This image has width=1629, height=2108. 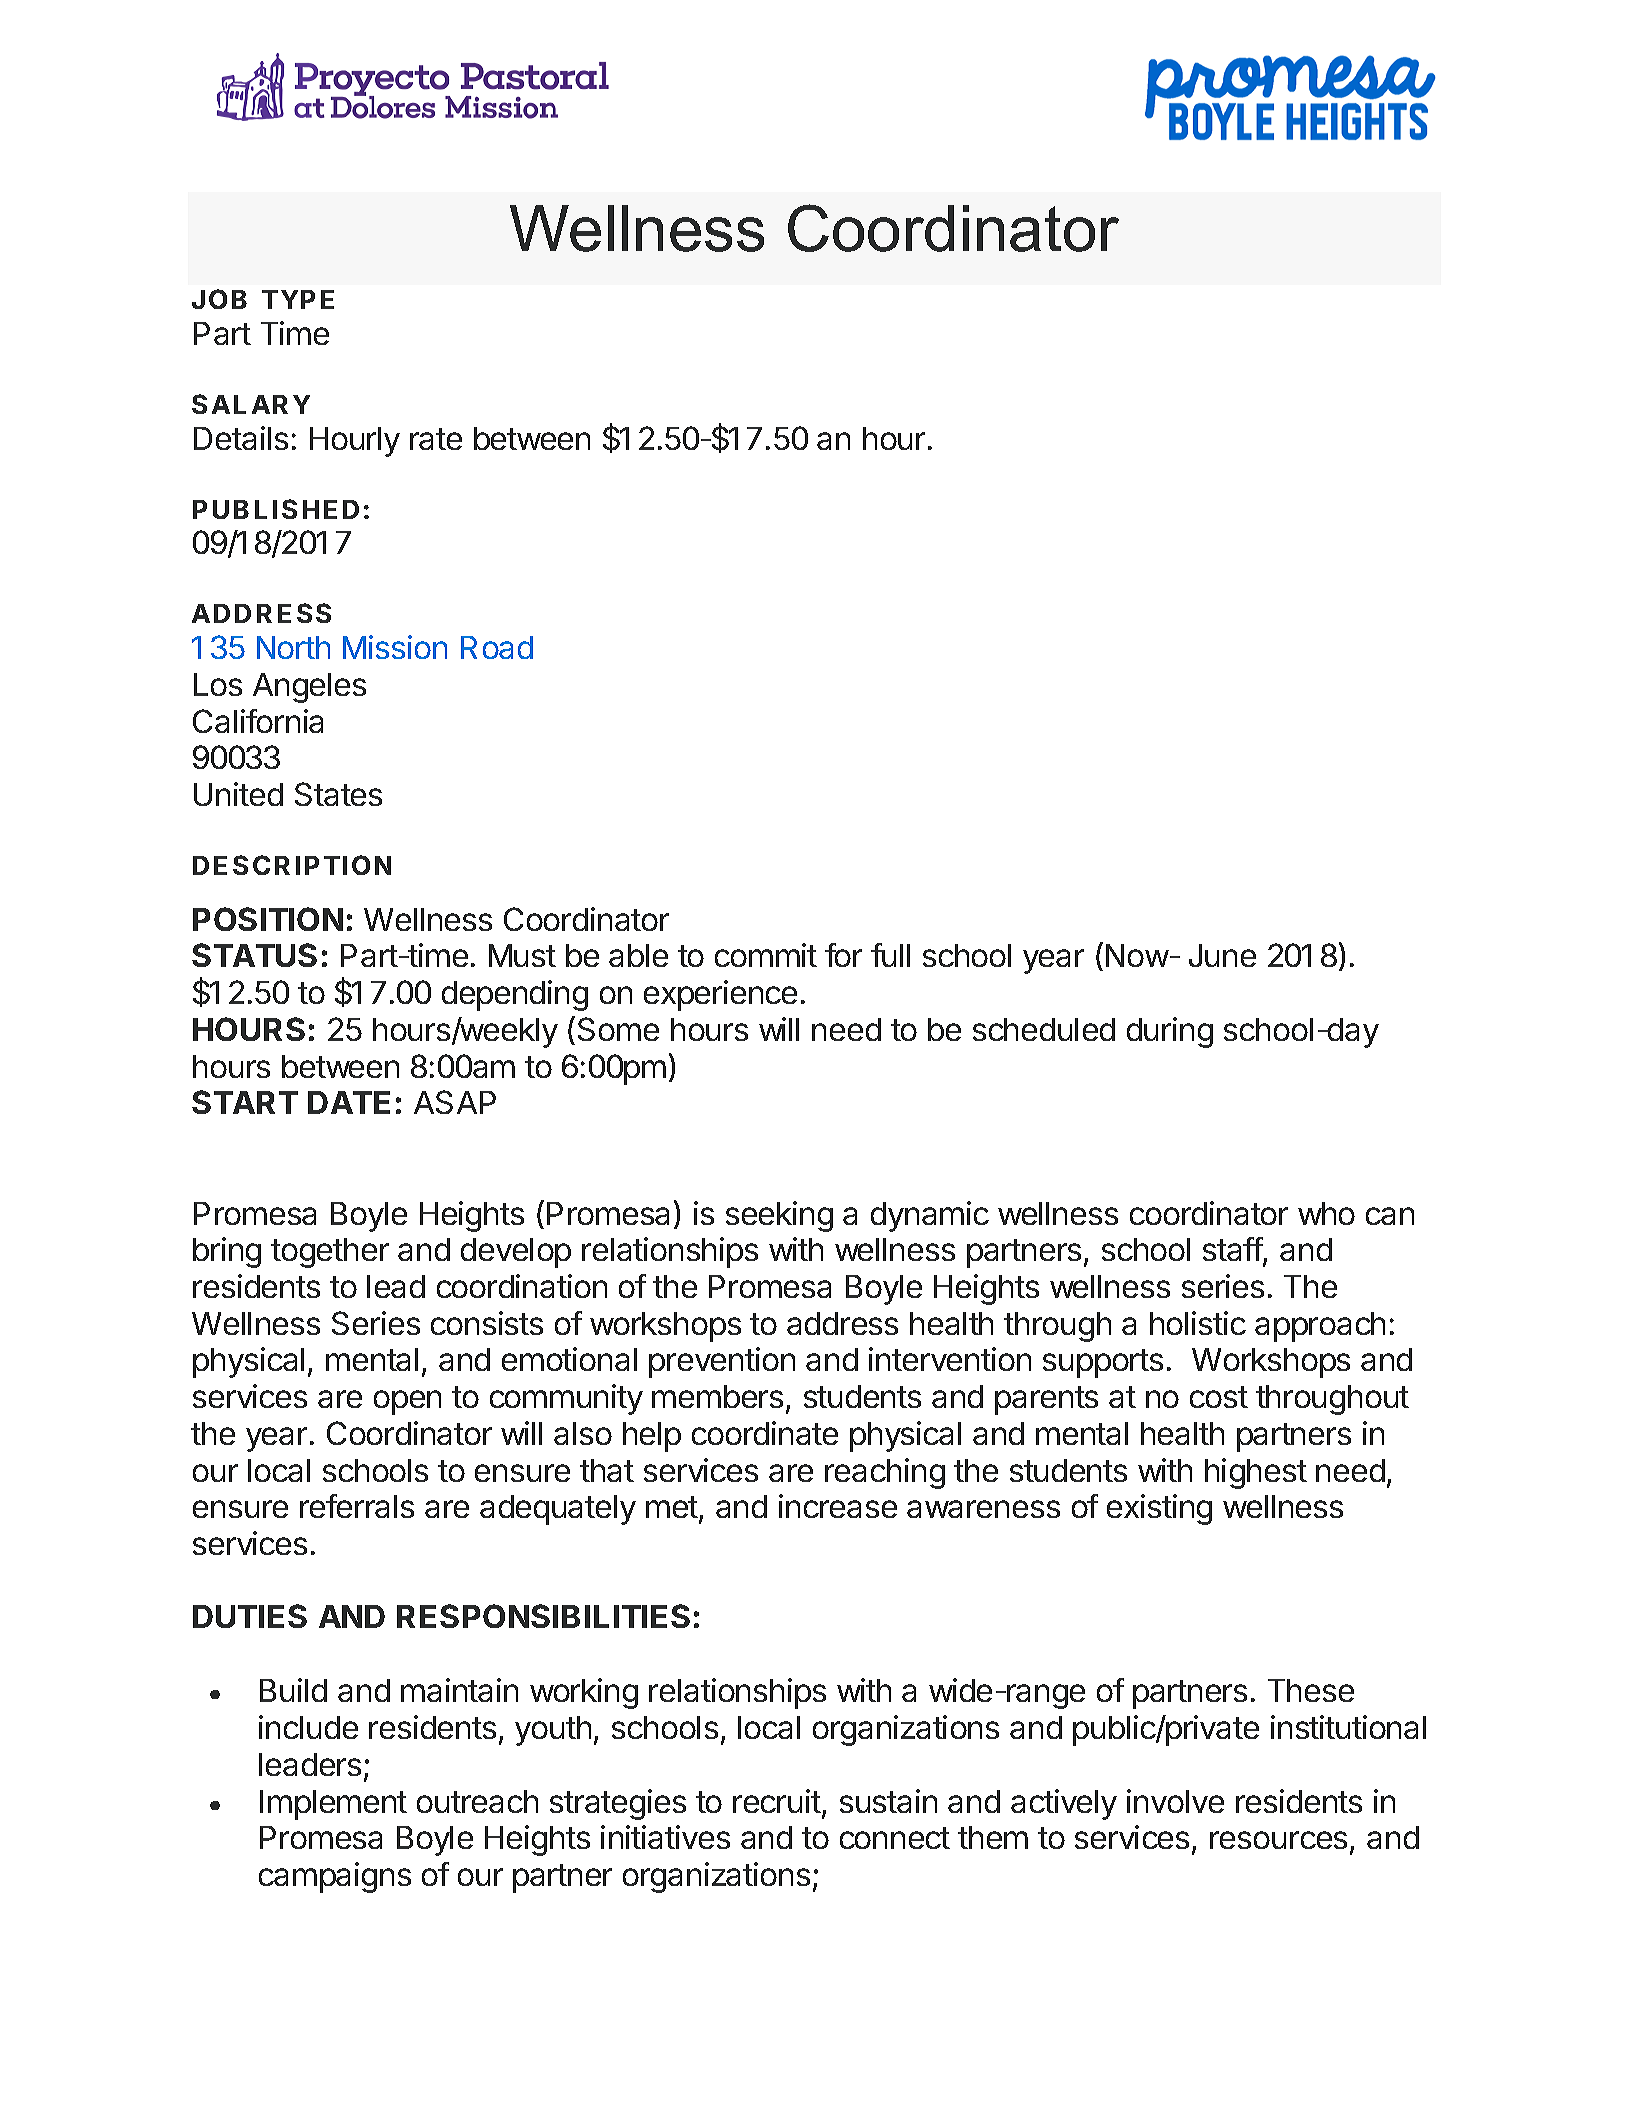 I want to click on recruit, so click(x=777, y=1801).
